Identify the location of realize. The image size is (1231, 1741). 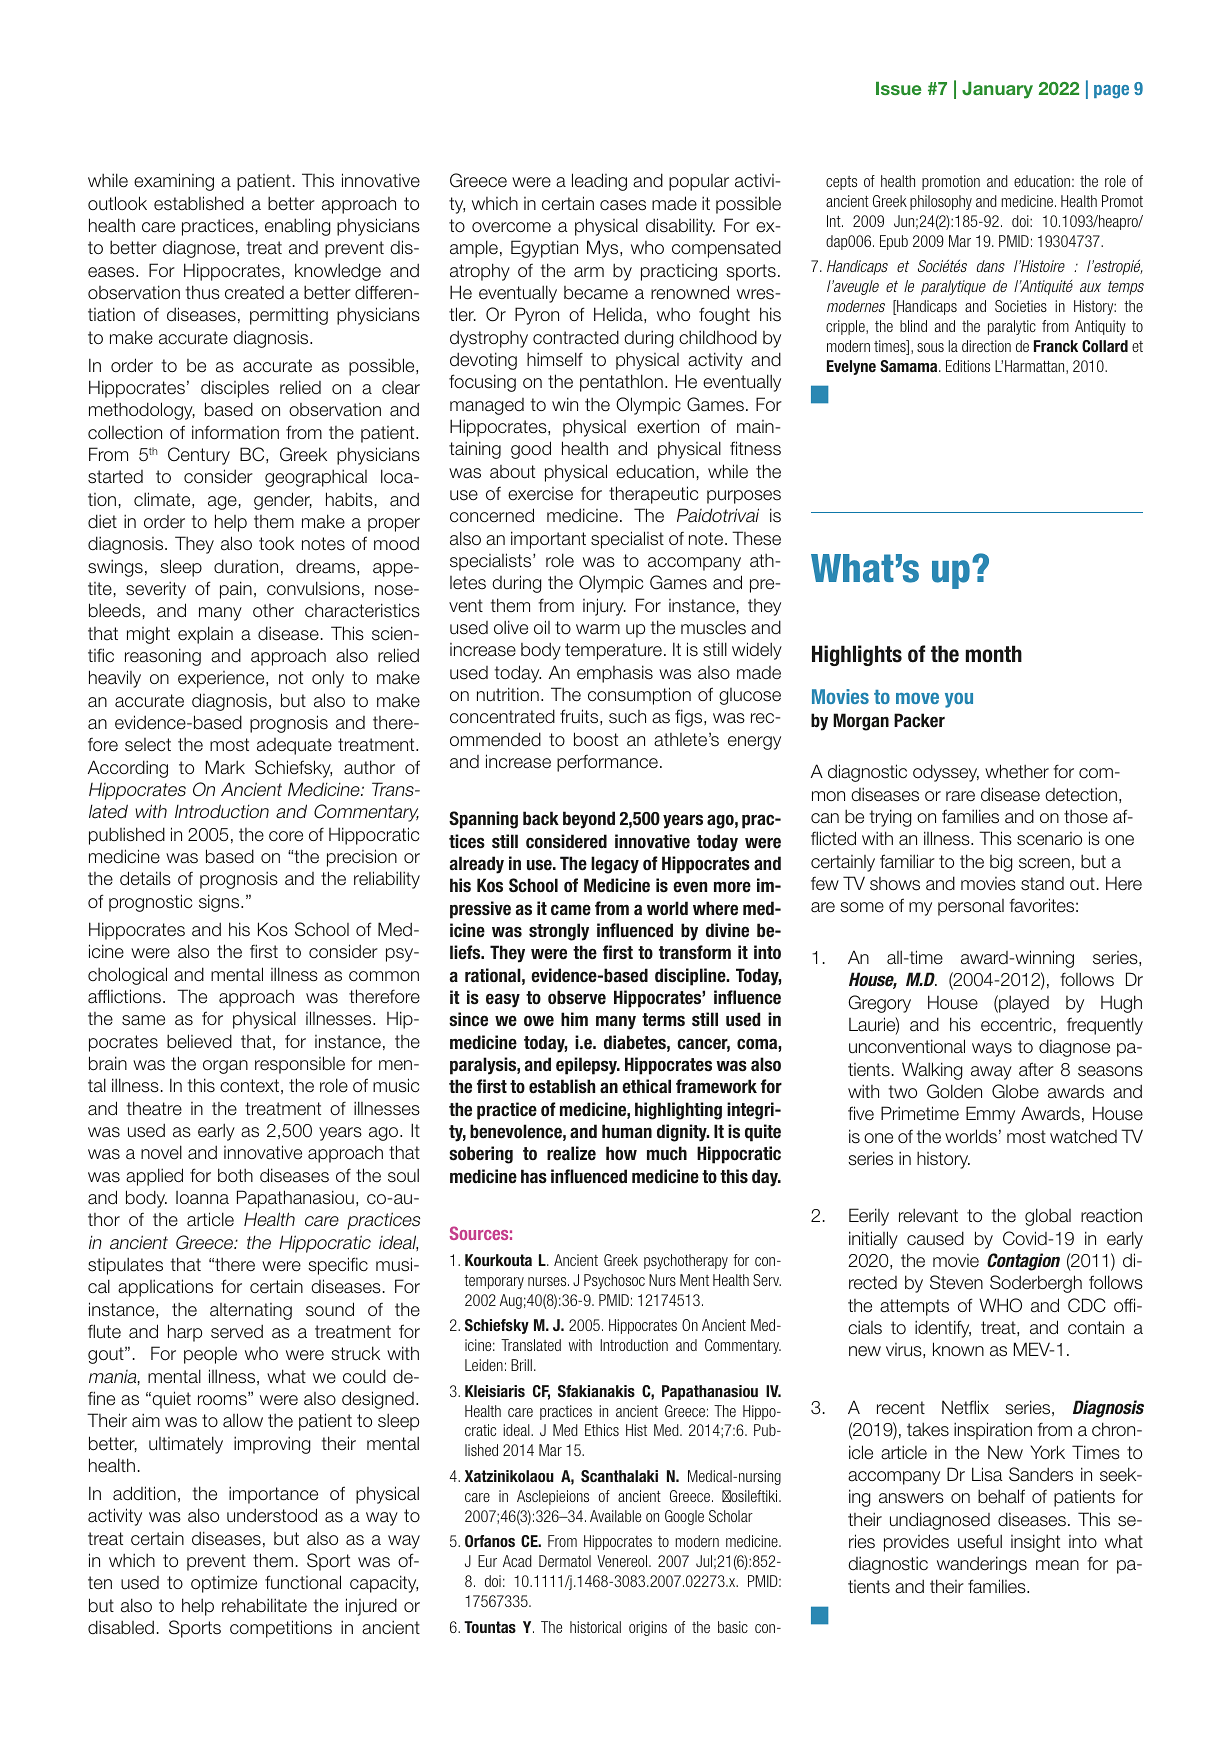
(571, 1153).
